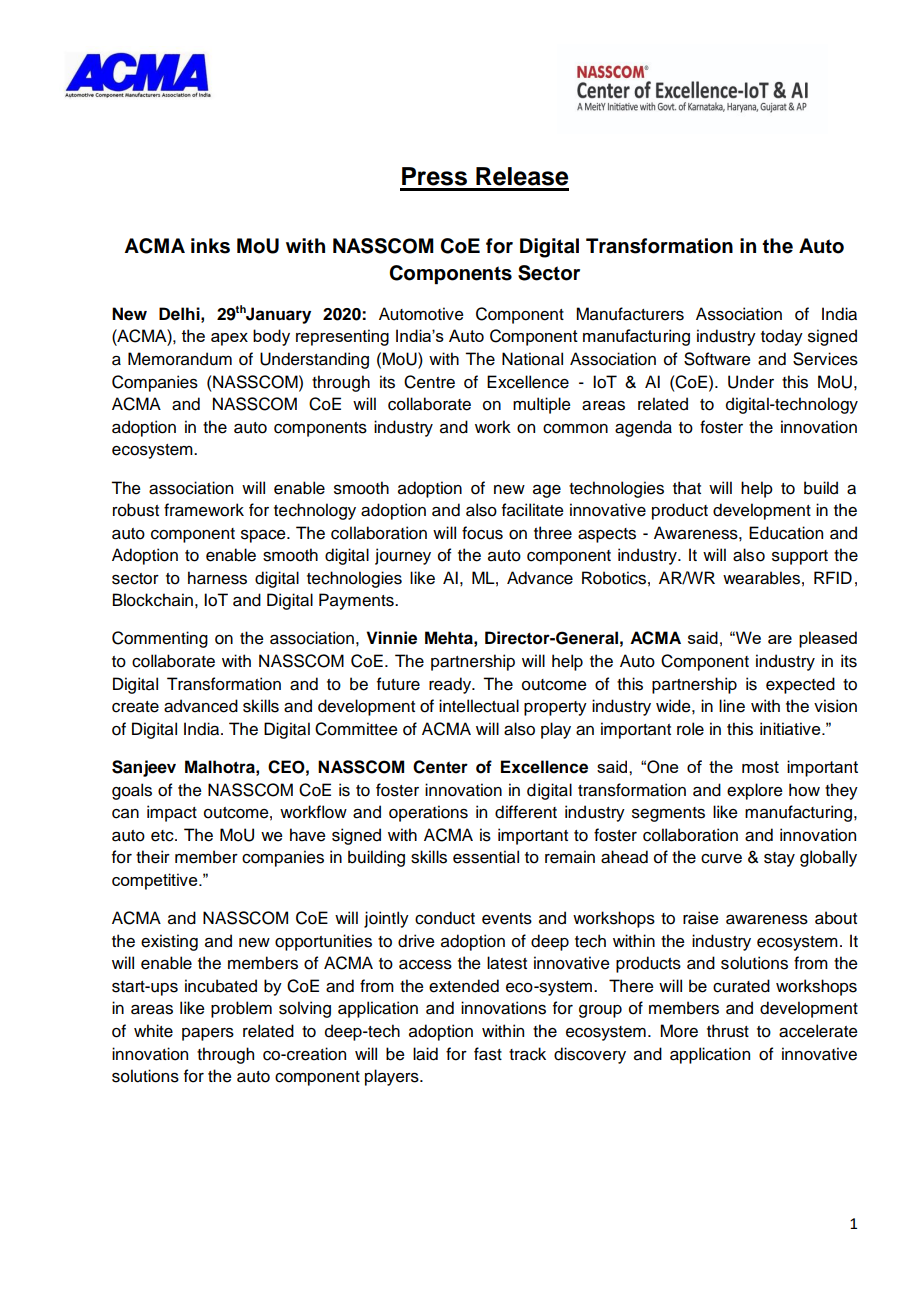 This screenshot has width=924, height=1307. What do you see at coordinates (728, 1031) in the screenshot?
I see `thrust` at bounding box center [728, 1031].
